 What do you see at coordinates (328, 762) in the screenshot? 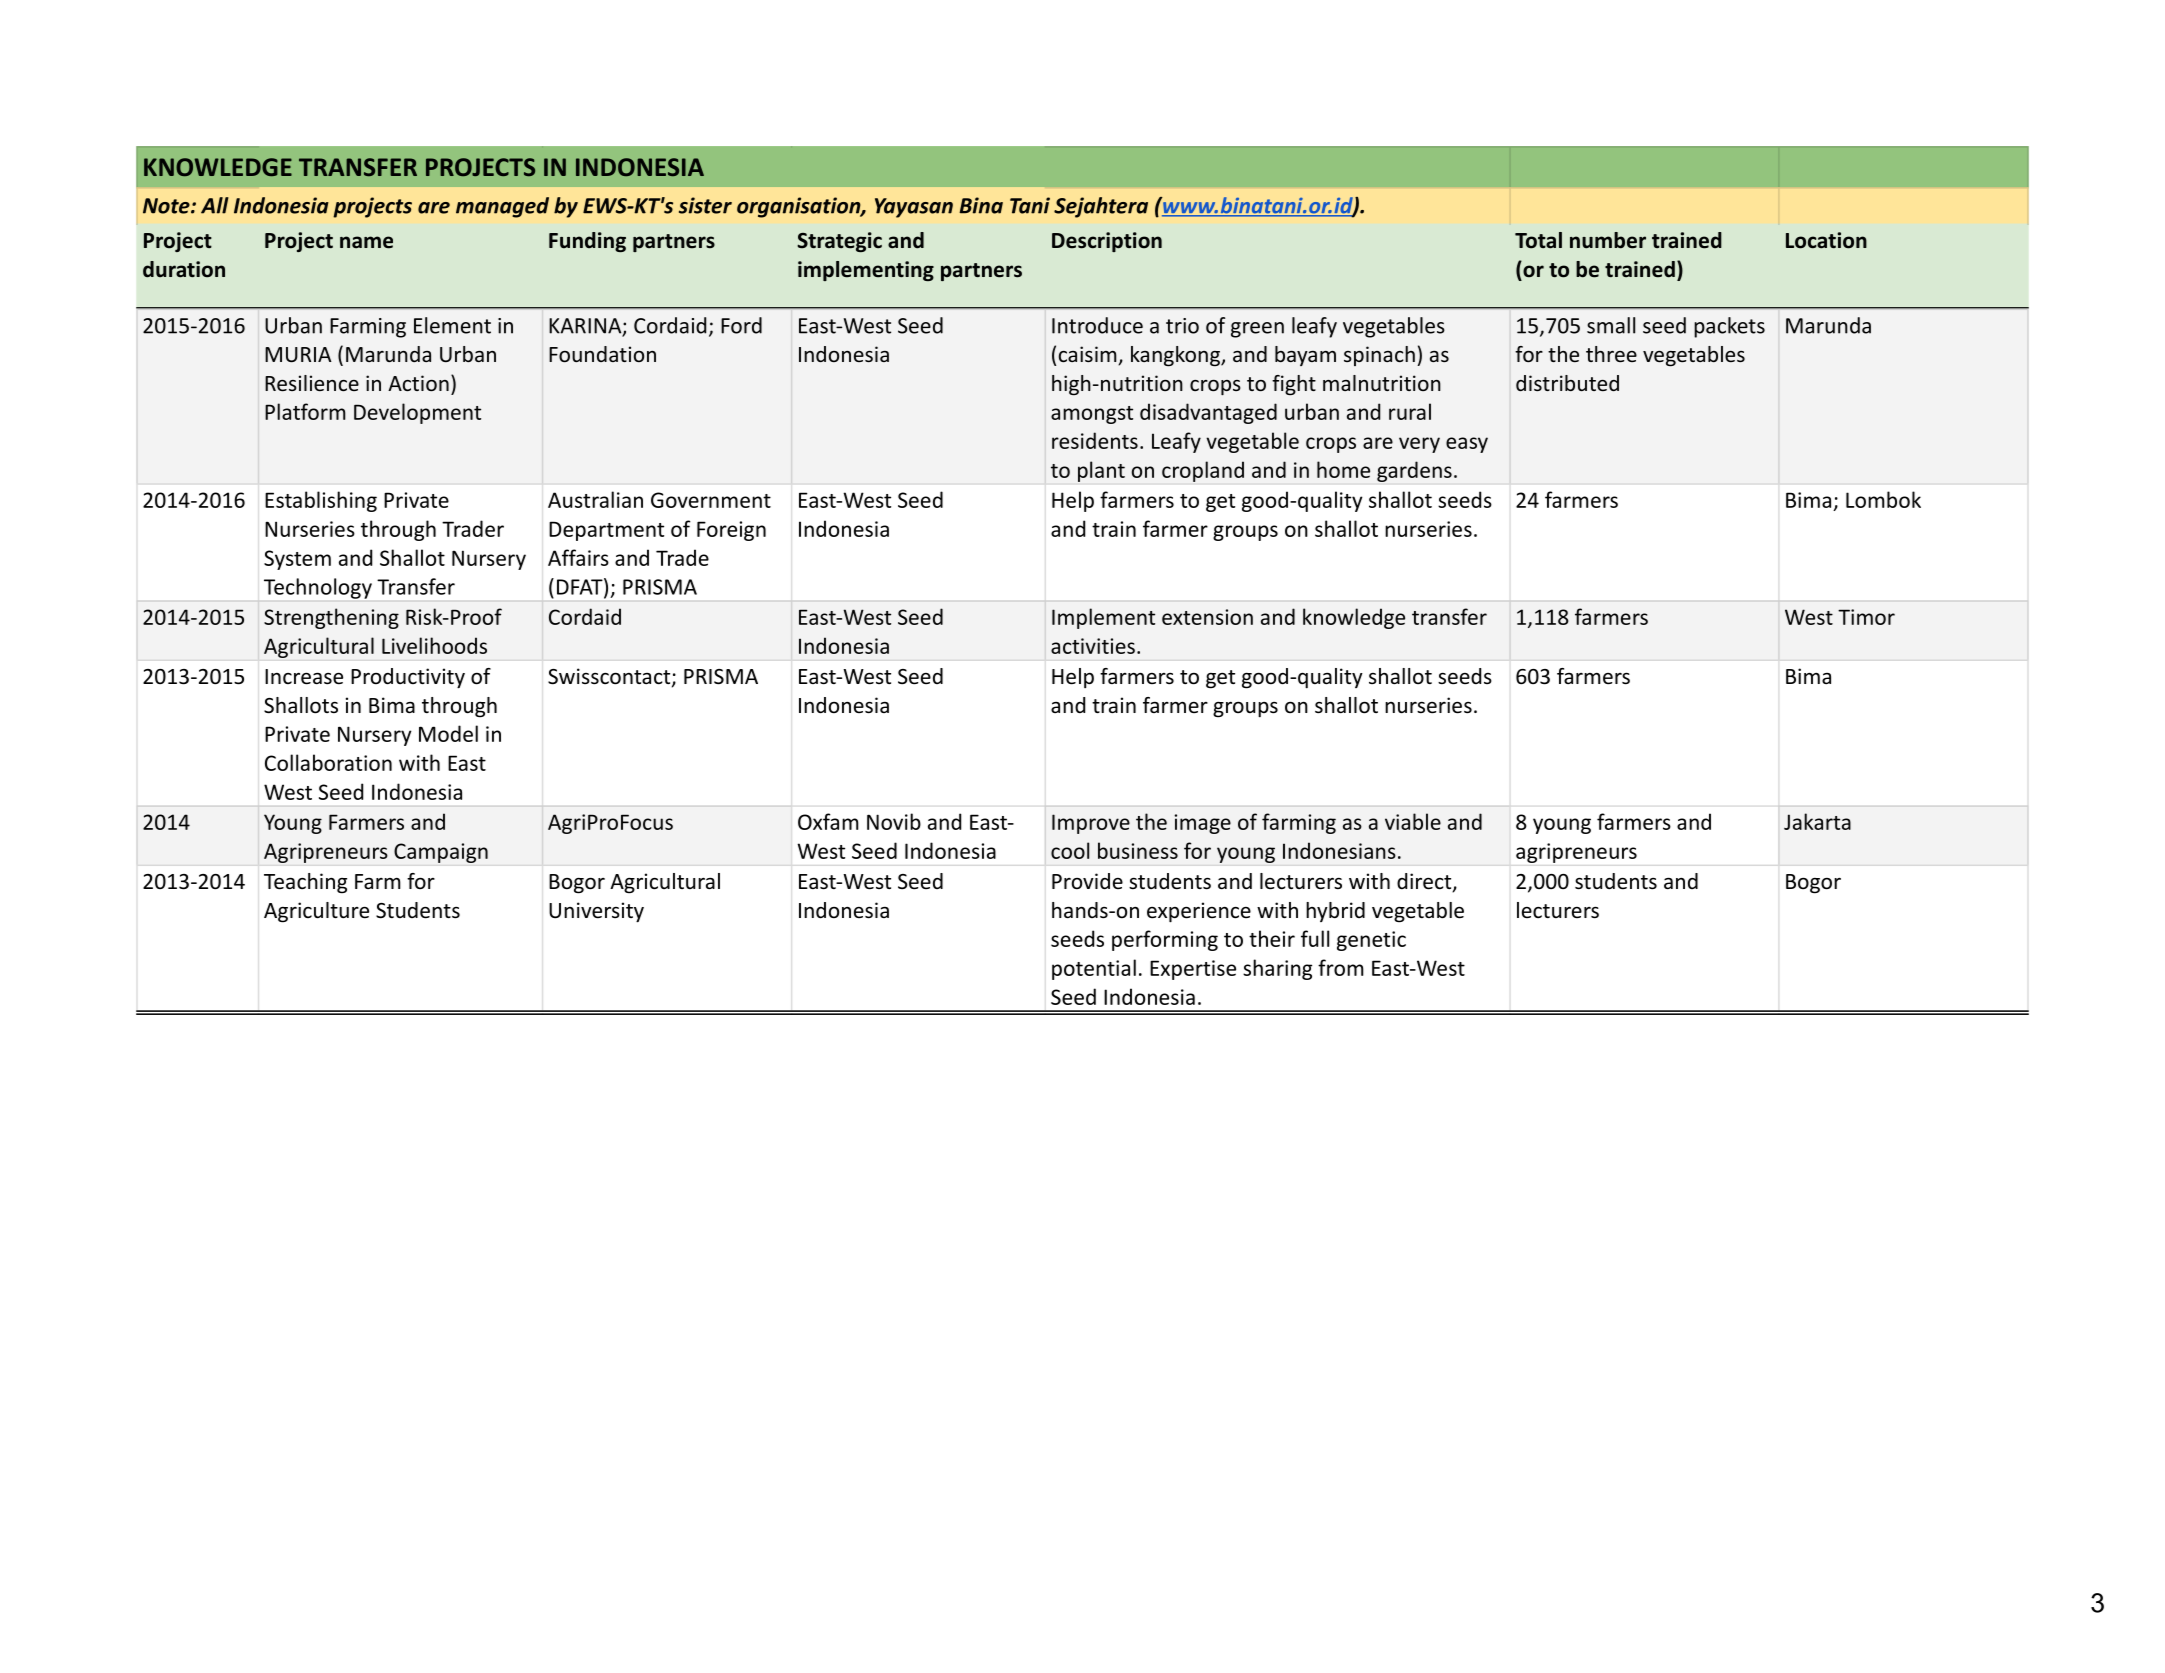
I see `Collaboration` at bounding box center [328, 762].
